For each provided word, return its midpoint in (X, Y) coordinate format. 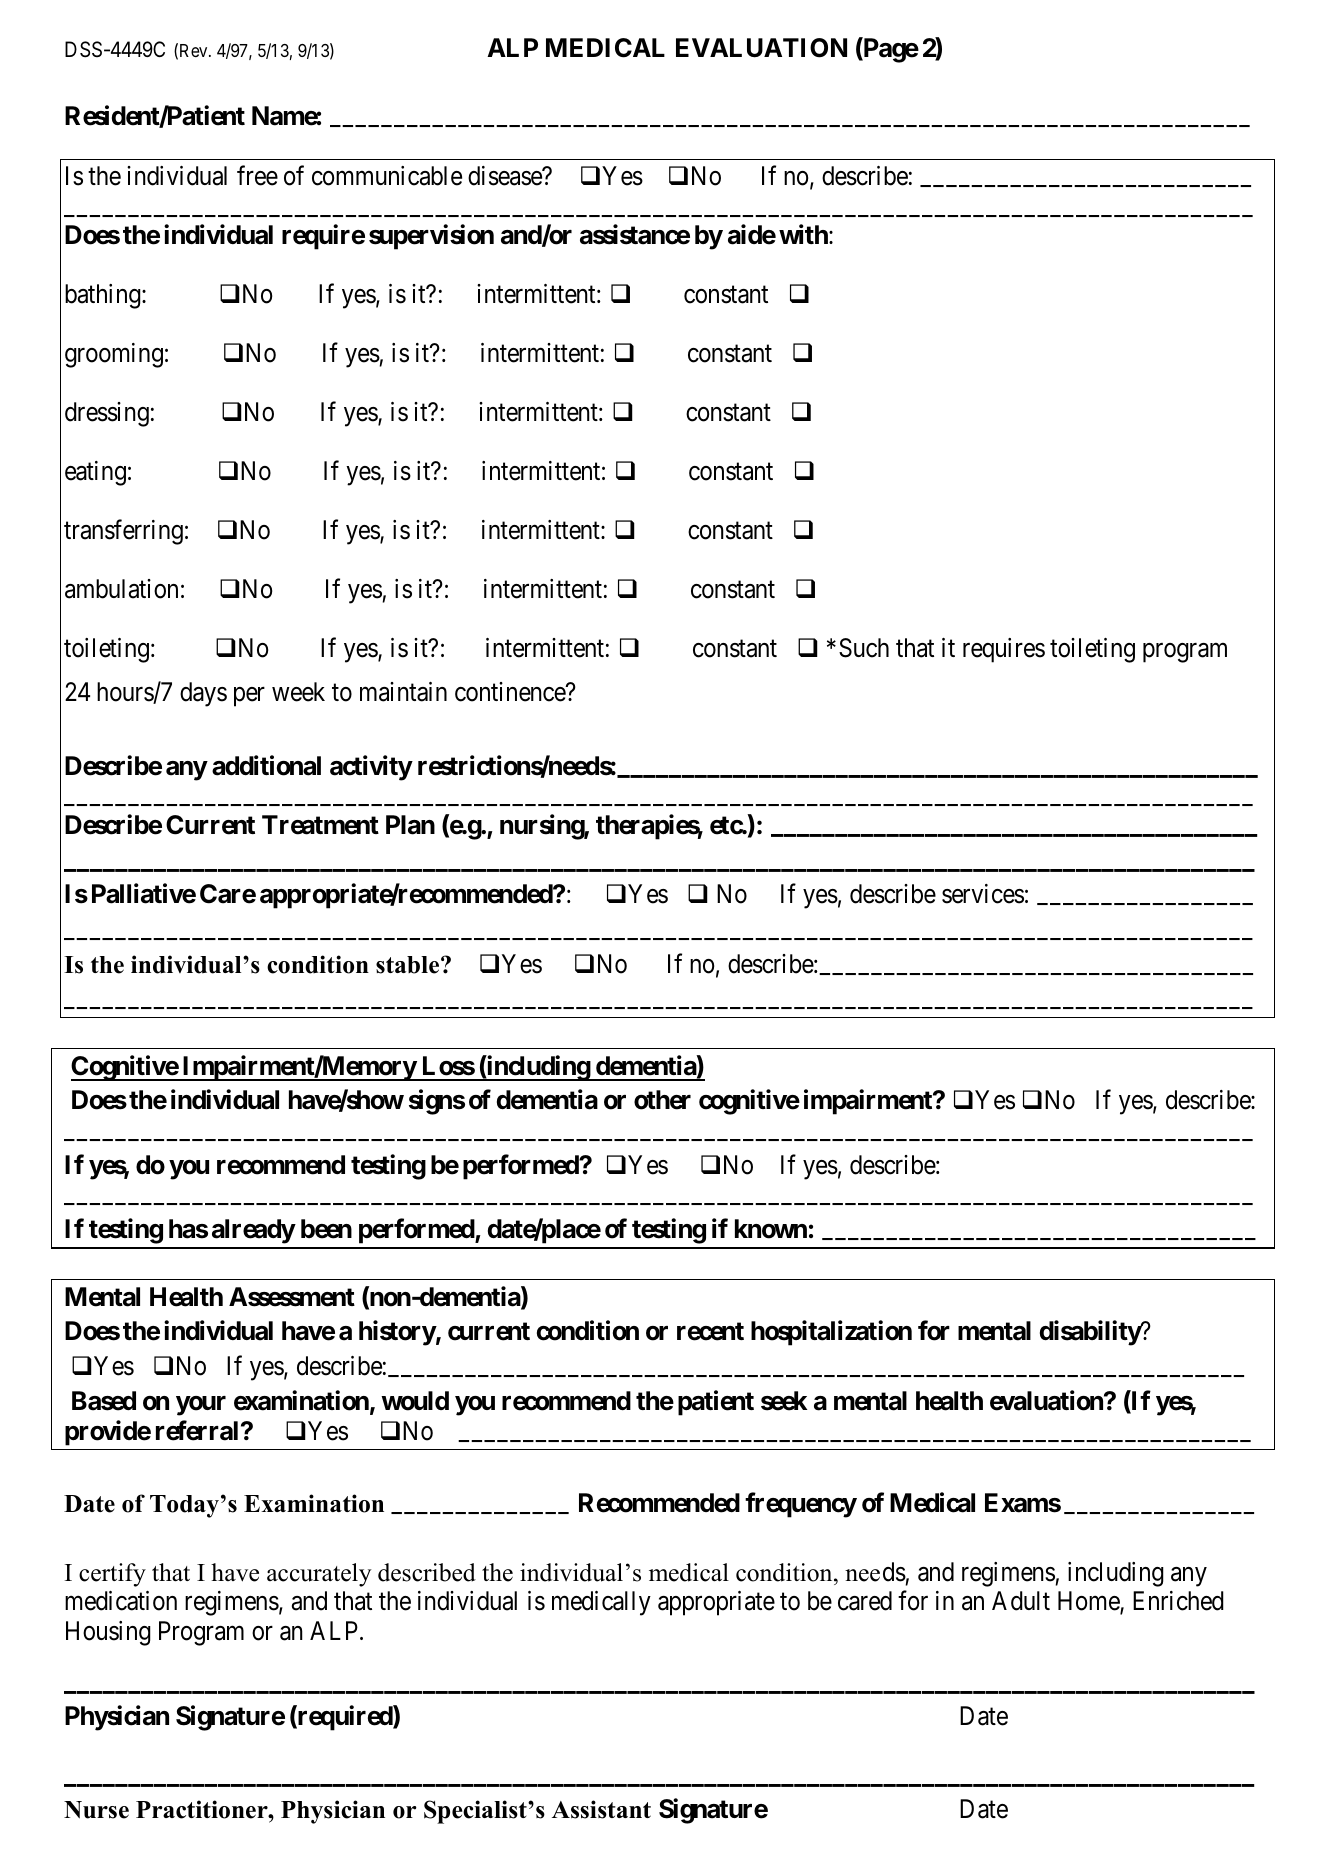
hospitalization (831, 1333)
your (201, 1406)
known (771, 1229)
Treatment (320, 825)
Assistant (601, 1809)
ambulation (121, 589)
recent (710, 1331)
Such (864, 648)
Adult (1021, 1601)
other (662, 1100)
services (983, 894)
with (804, 234)
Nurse (96, 1810)
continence (511, 692)
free (257, 176)
